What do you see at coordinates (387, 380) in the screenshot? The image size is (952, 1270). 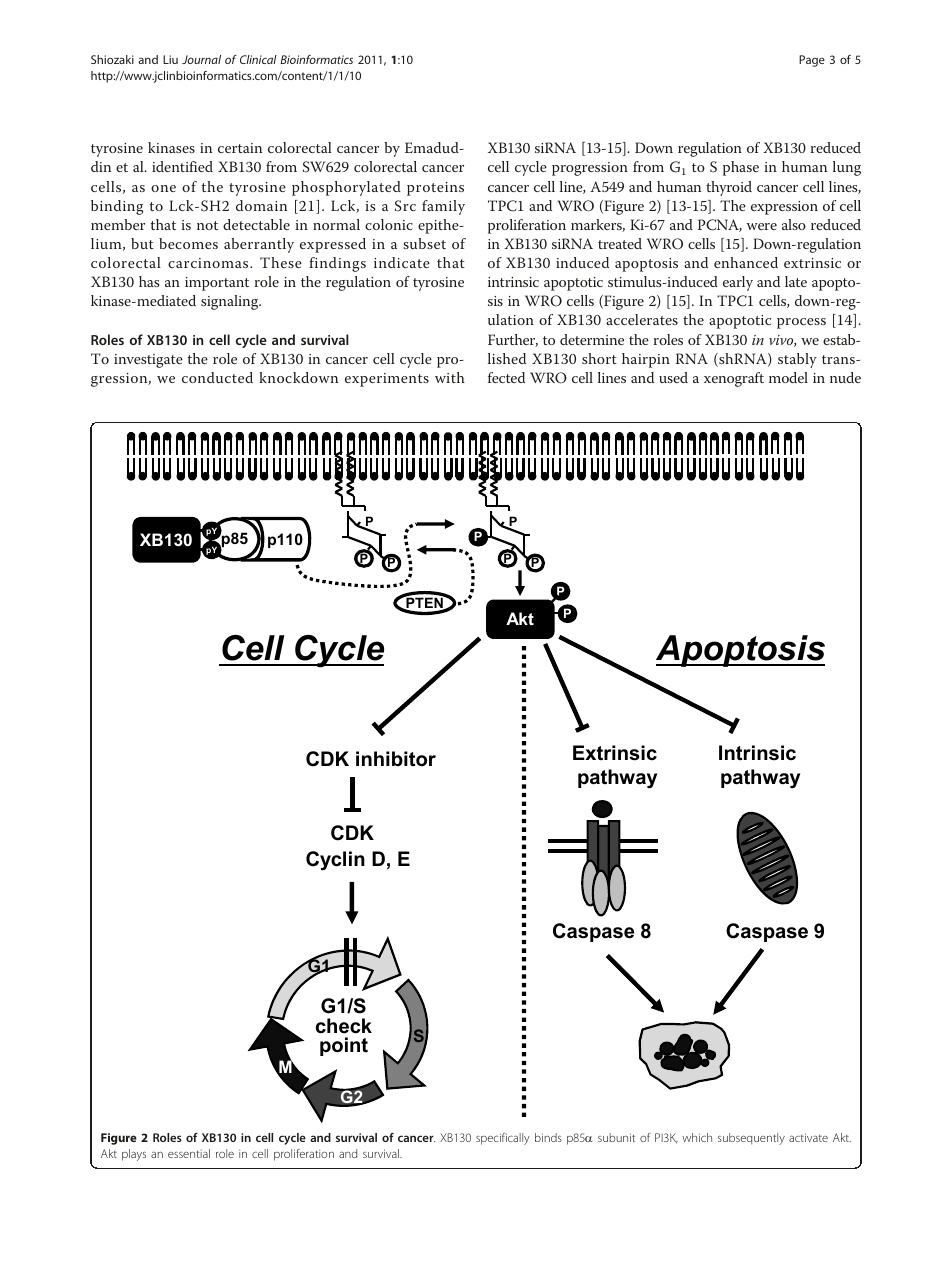 I see `experiments` at bounding box center [387, 380].
